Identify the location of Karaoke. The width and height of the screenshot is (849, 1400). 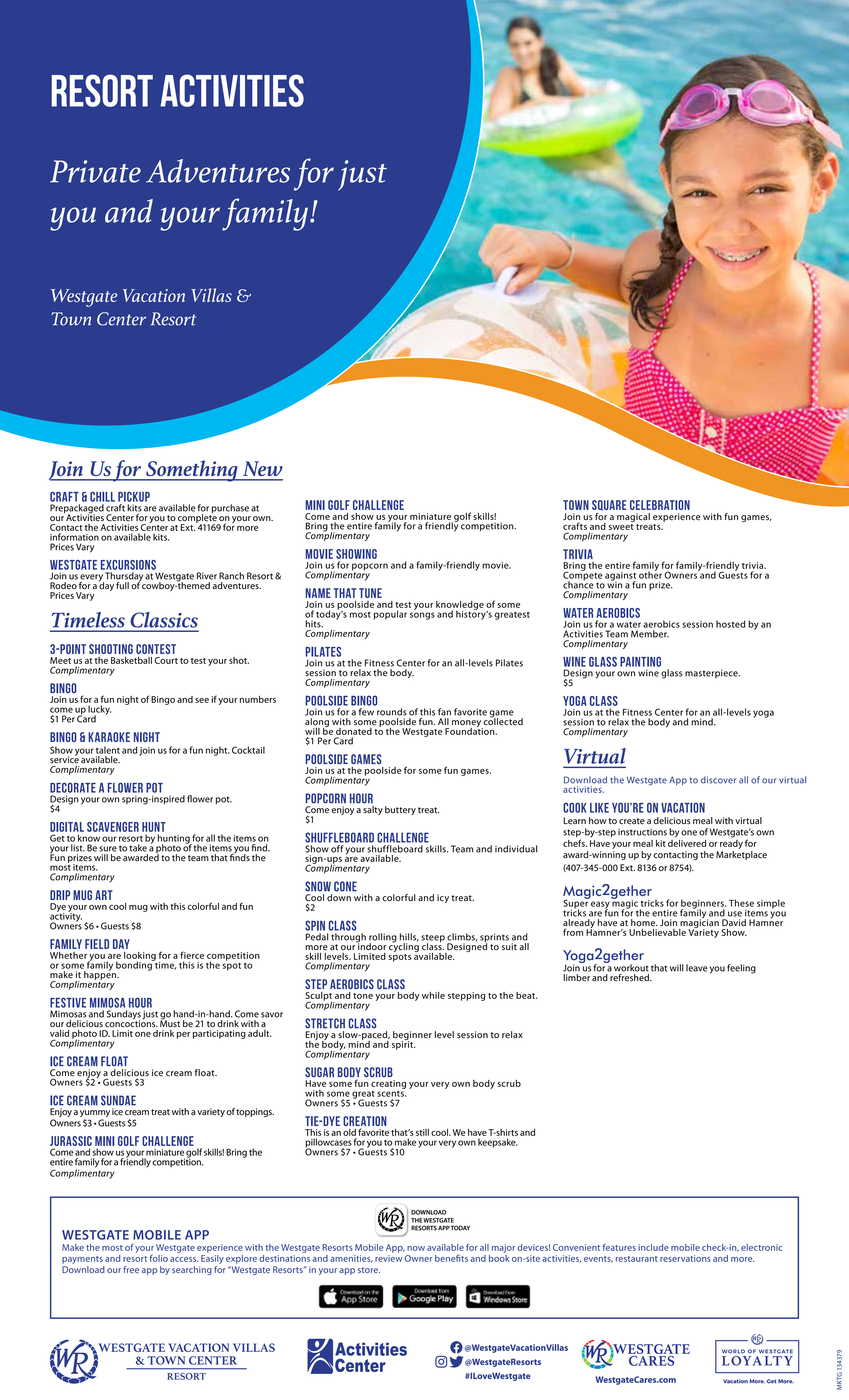
(109, 737).
